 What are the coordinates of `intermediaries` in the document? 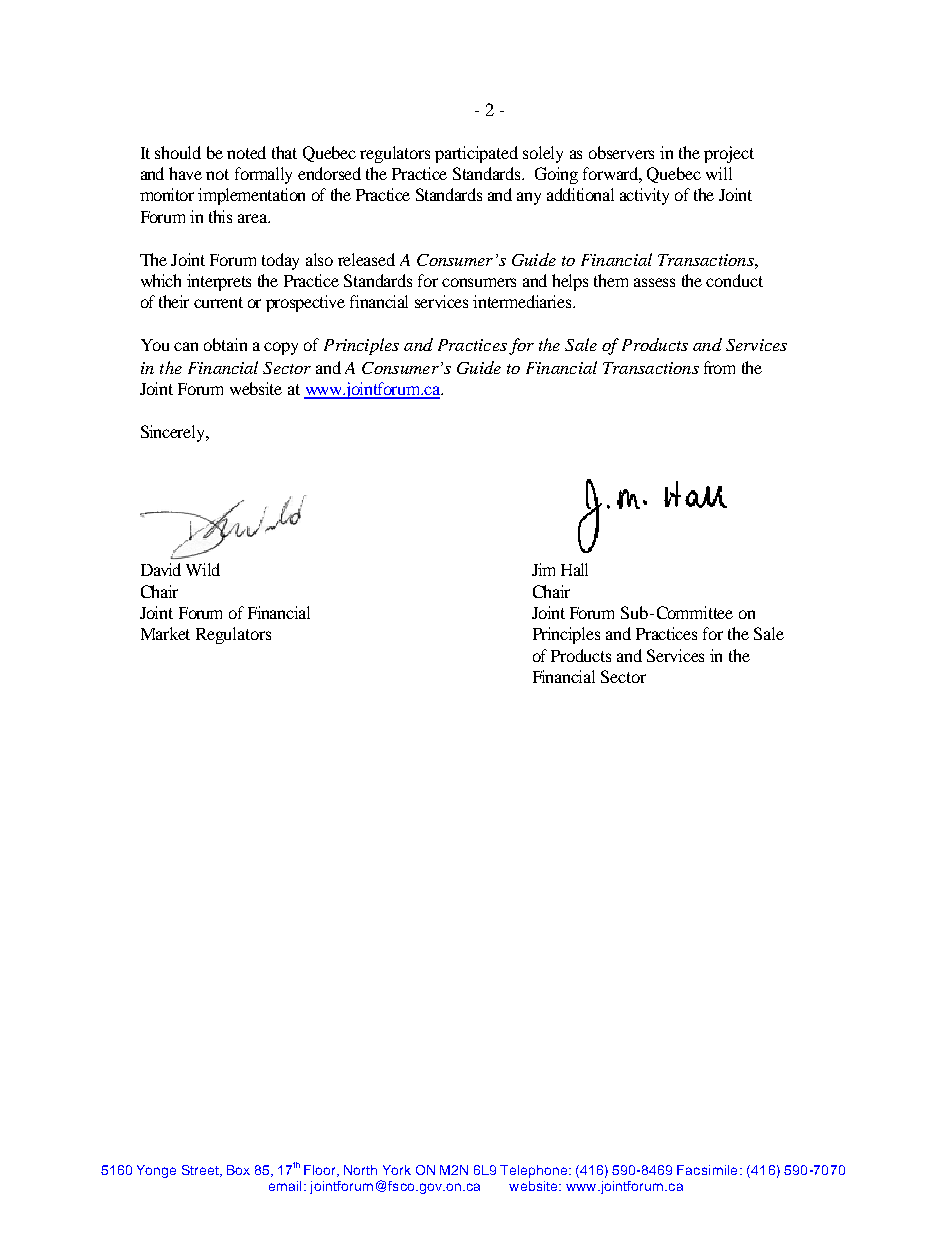 It's located at (524, 301).
